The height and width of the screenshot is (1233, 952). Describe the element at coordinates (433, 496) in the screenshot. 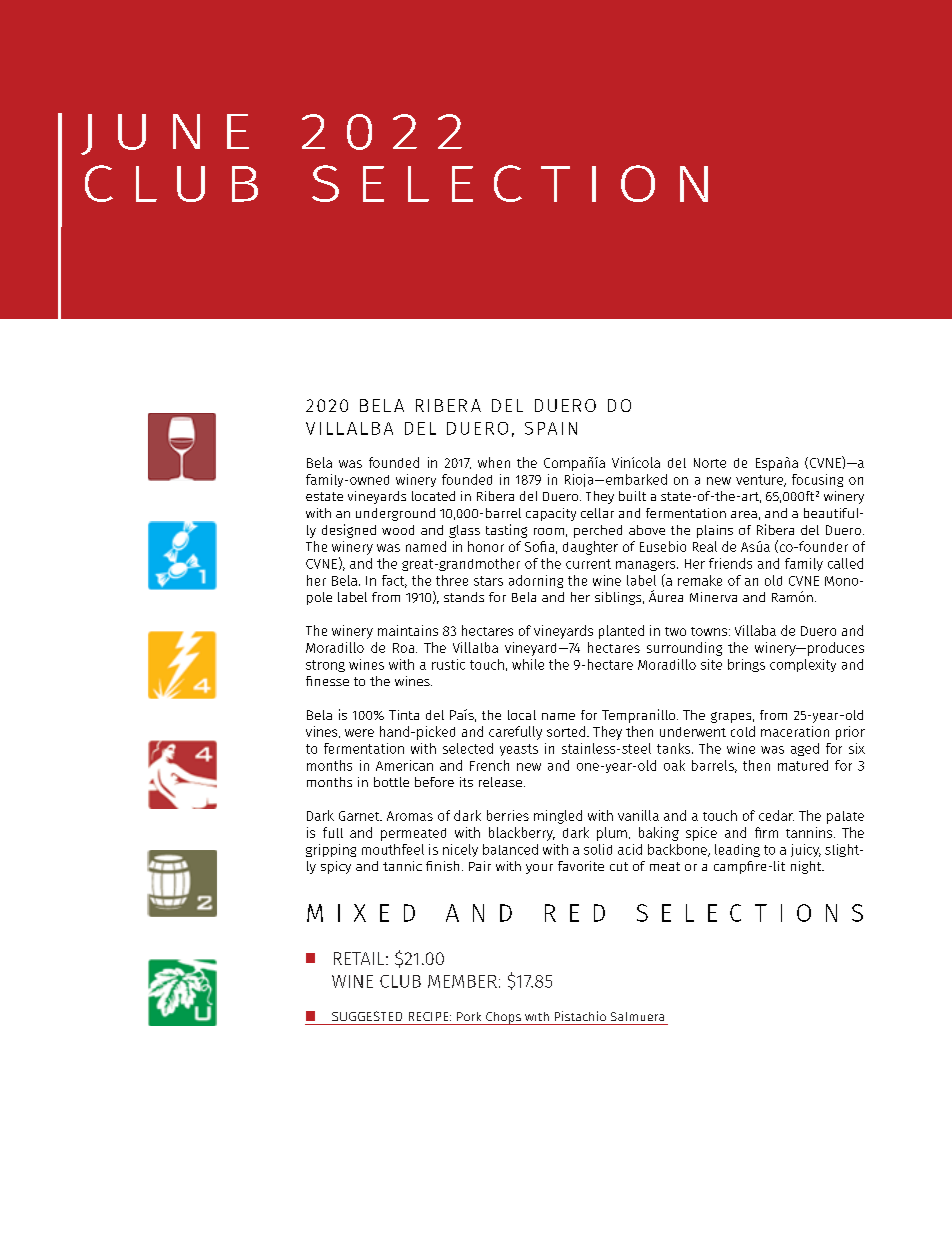

I see `located` at that location.
